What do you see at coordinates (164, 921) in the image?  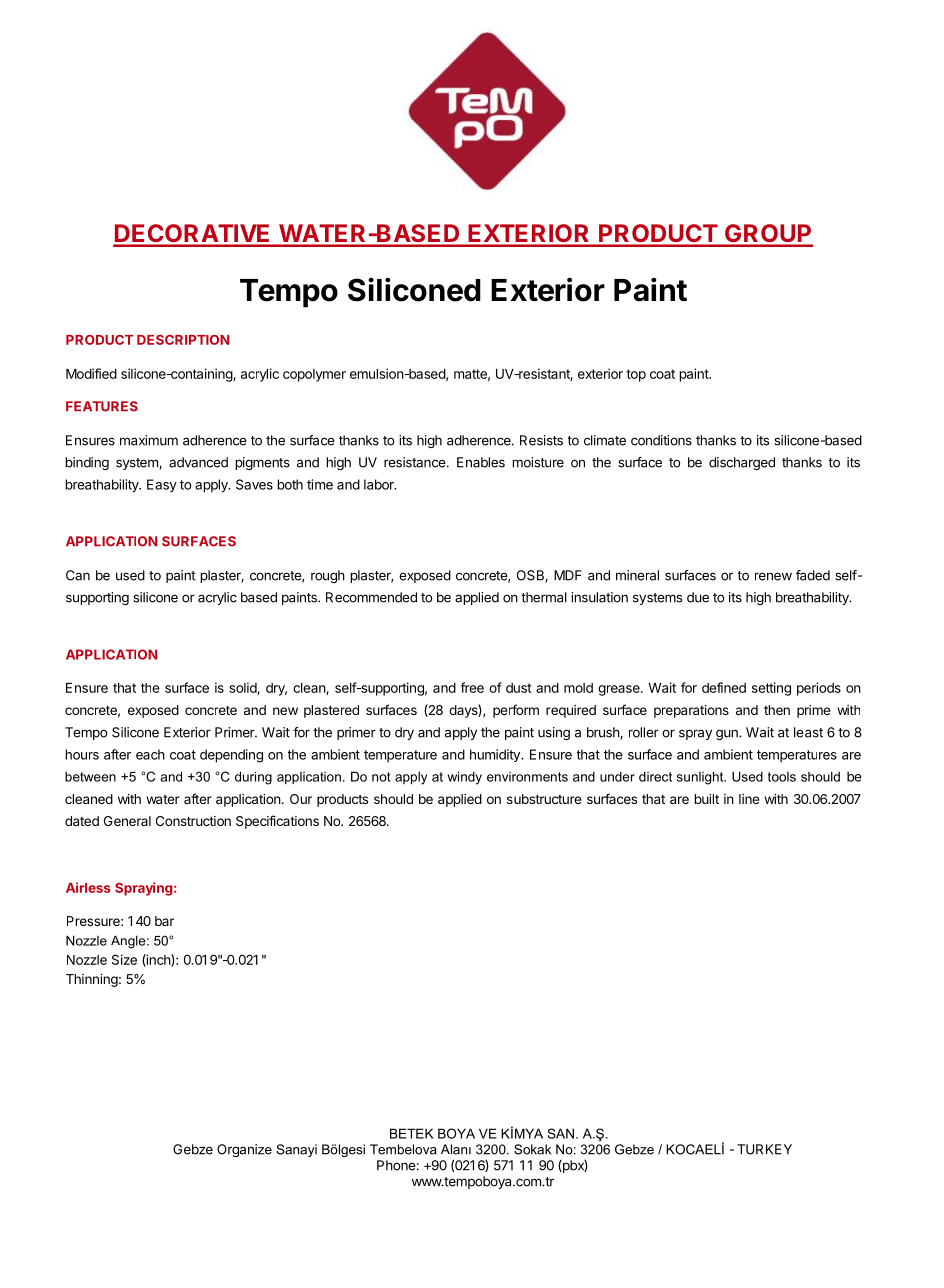 I see `bar` at bounding box center [164, 921].
